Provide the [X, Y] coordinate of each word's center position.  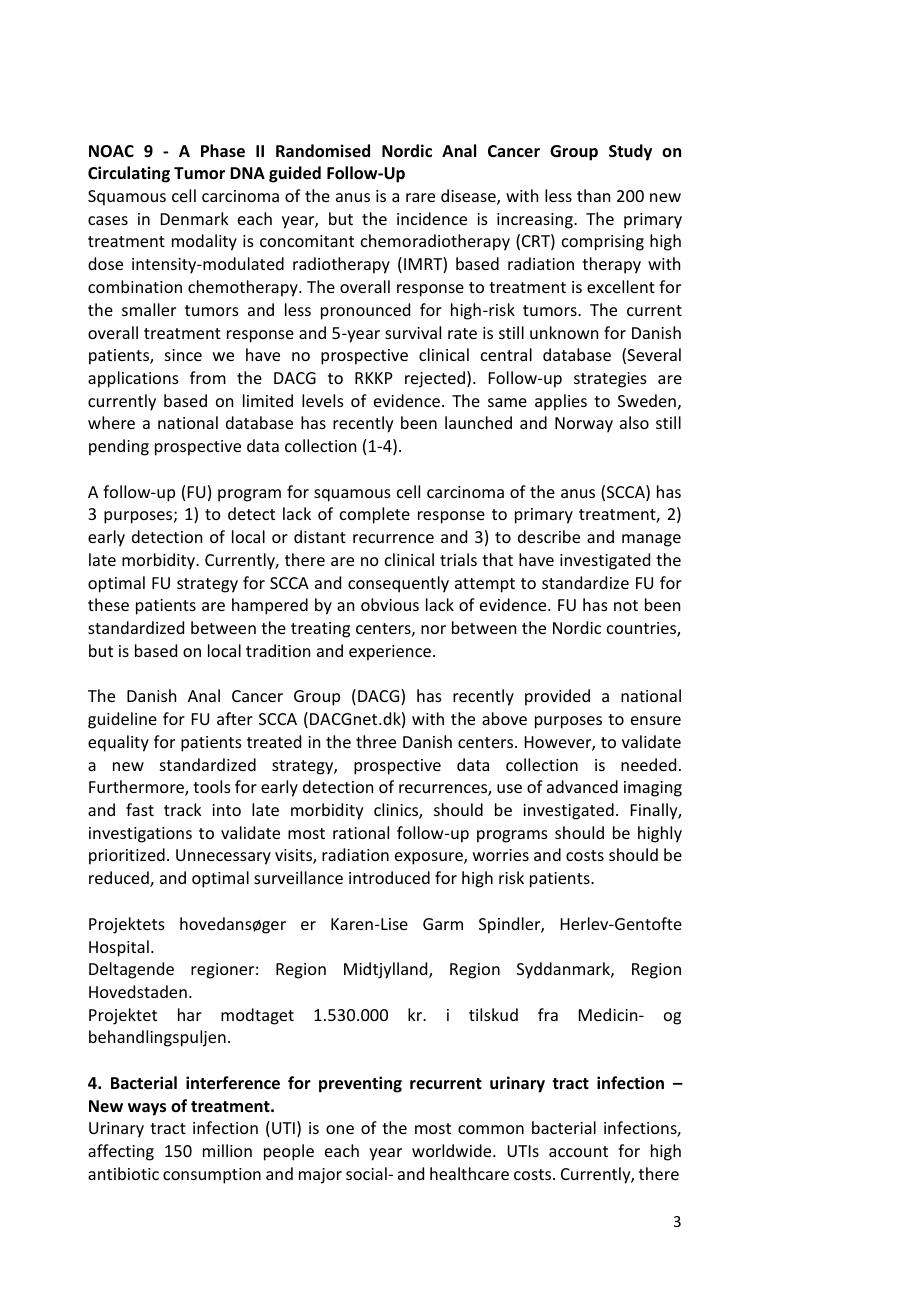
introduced [389, 877]
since [183, 355]
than [593, 195]
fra [548, 1014]
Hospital [119, 948]
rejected [435, 379]
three [376, 741]
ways [147, 1109]
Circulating [129, 174]
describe [549, 536]
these [108, 604]
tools [212, 786]
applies [561, 402]
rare [420, 197]
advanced [582, 786]
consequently [398, 584]
